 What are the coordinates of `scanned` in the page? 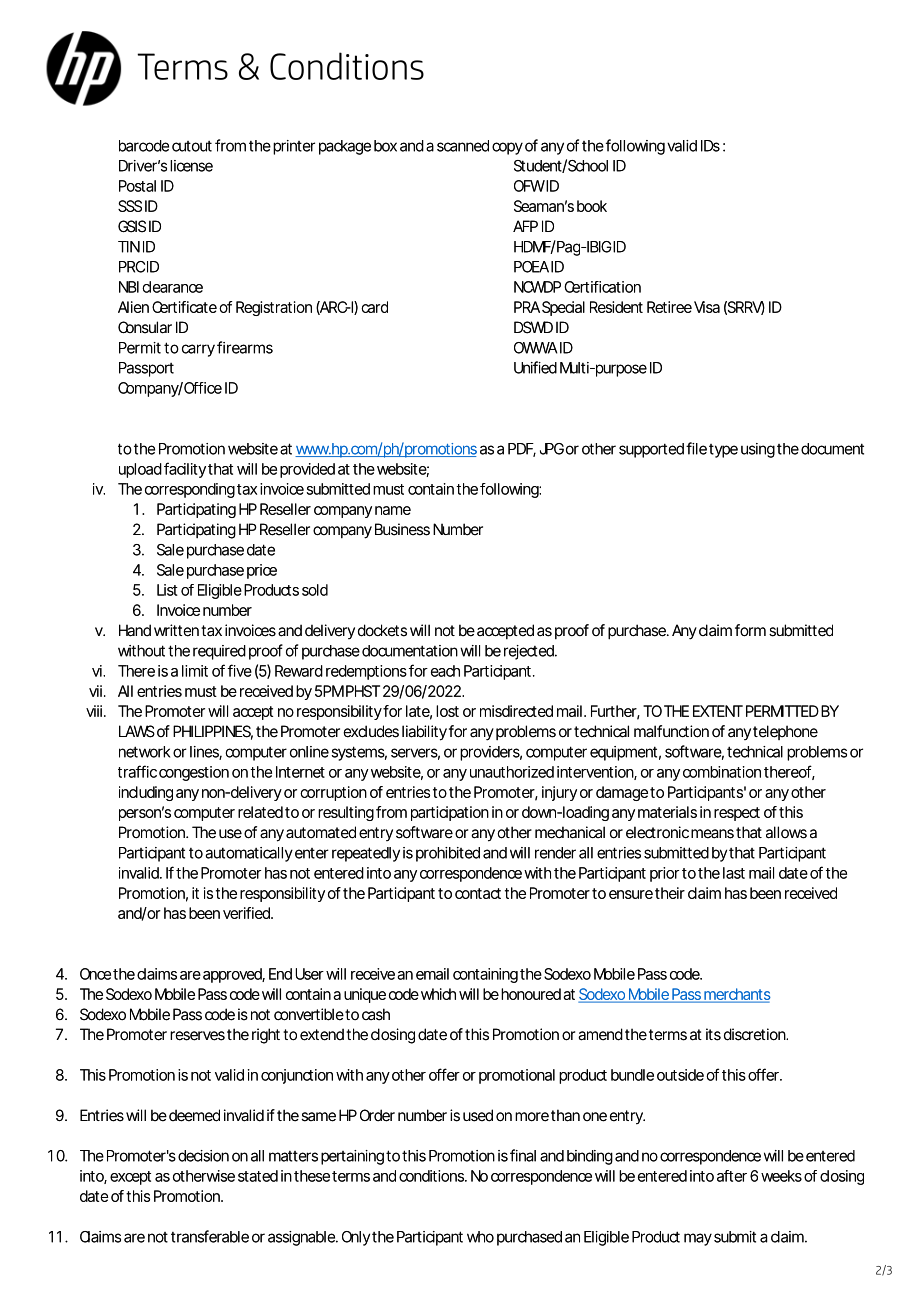 It's located at (463, 146).
